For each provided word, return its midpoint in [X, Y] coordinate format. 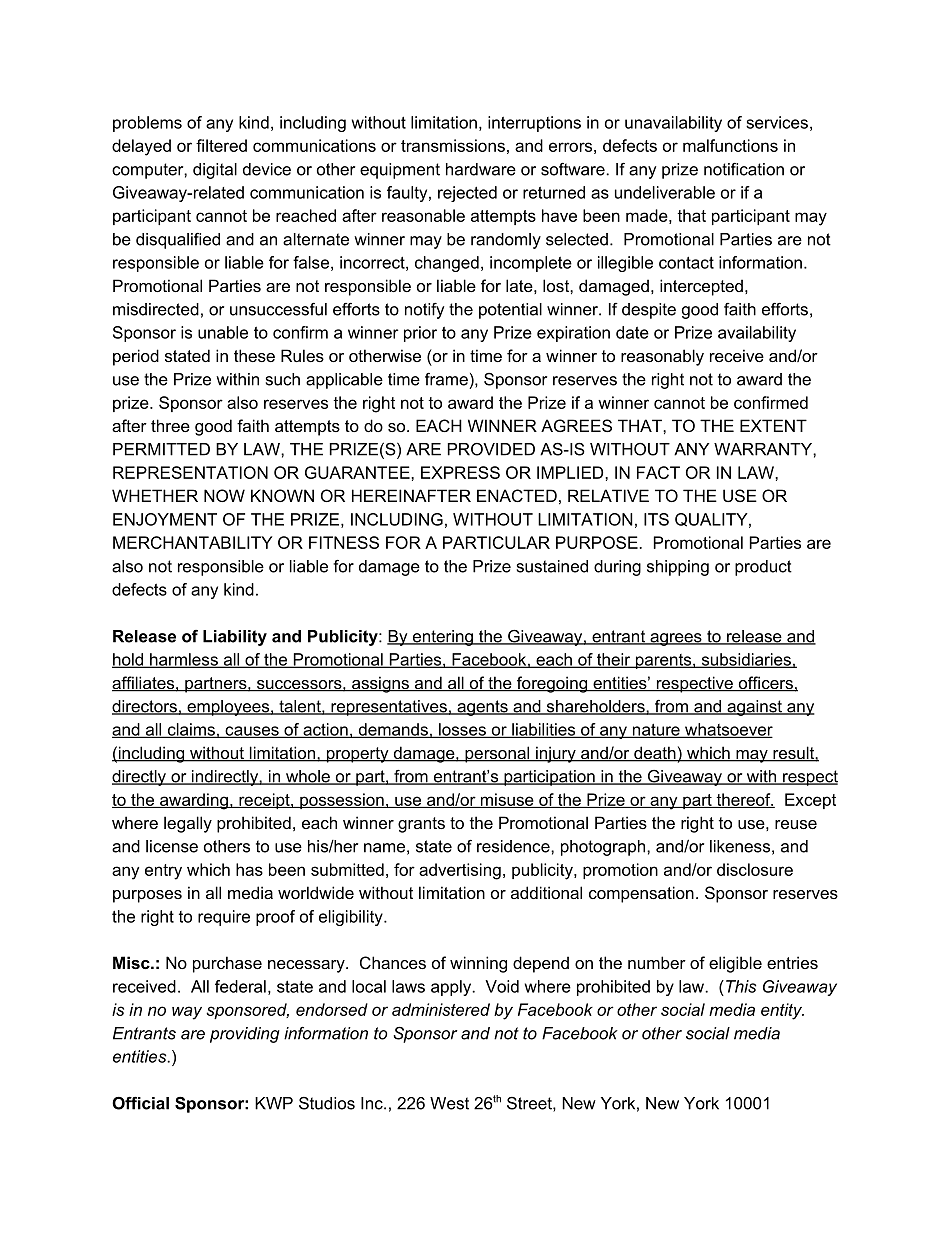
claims [191, 730]
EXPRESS [460, 472]
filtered [221, 145]
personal [497, 754]
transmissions [453, 145]
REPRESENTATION [190, 472]
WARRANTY [764, 449]
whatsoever [728, 730]
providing [245, 1035]
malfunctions [730, 145]
